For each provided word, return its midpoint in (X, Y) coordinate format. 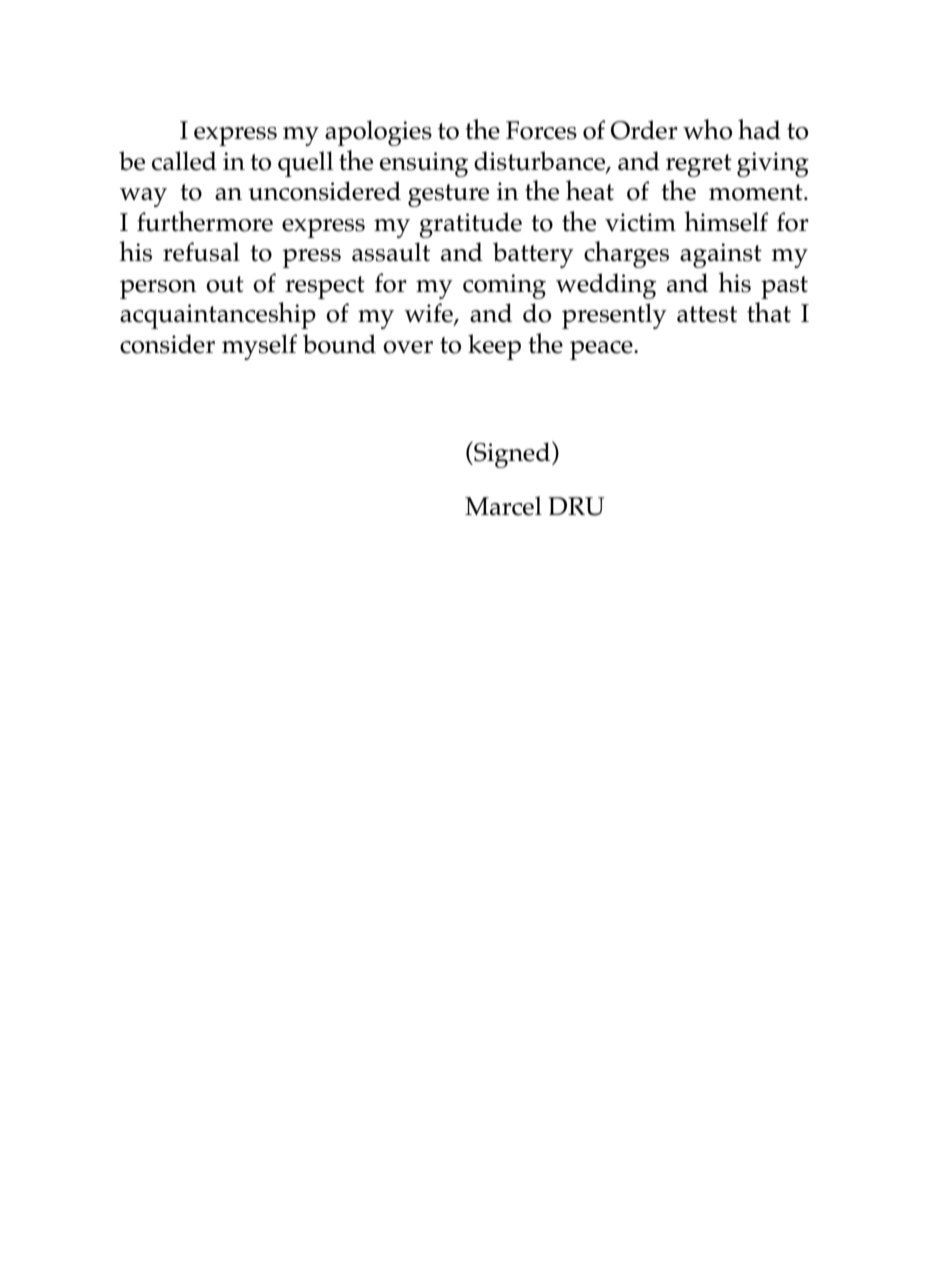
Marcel (503, 506)
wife (429, 314)
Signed (512, 454)
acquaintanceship (218, 315)
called (184, 161)
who (707, 129)
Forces (541, 130)
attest (707, 314)
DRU (576, 506)
